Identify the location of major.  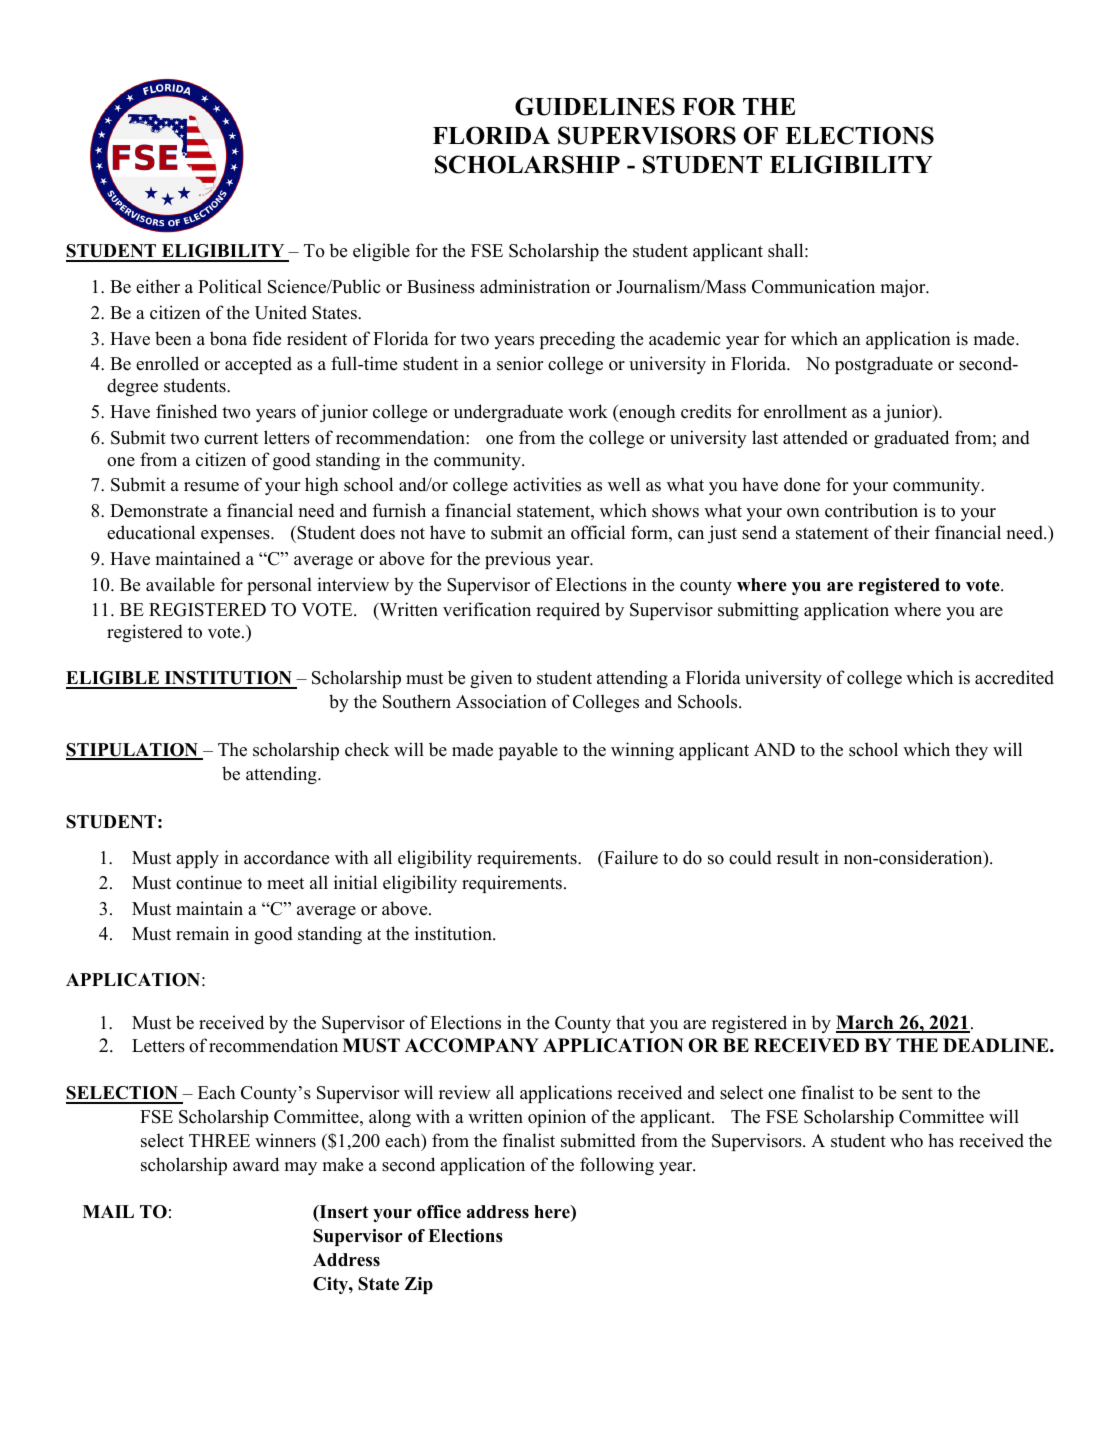
(904, 288).
